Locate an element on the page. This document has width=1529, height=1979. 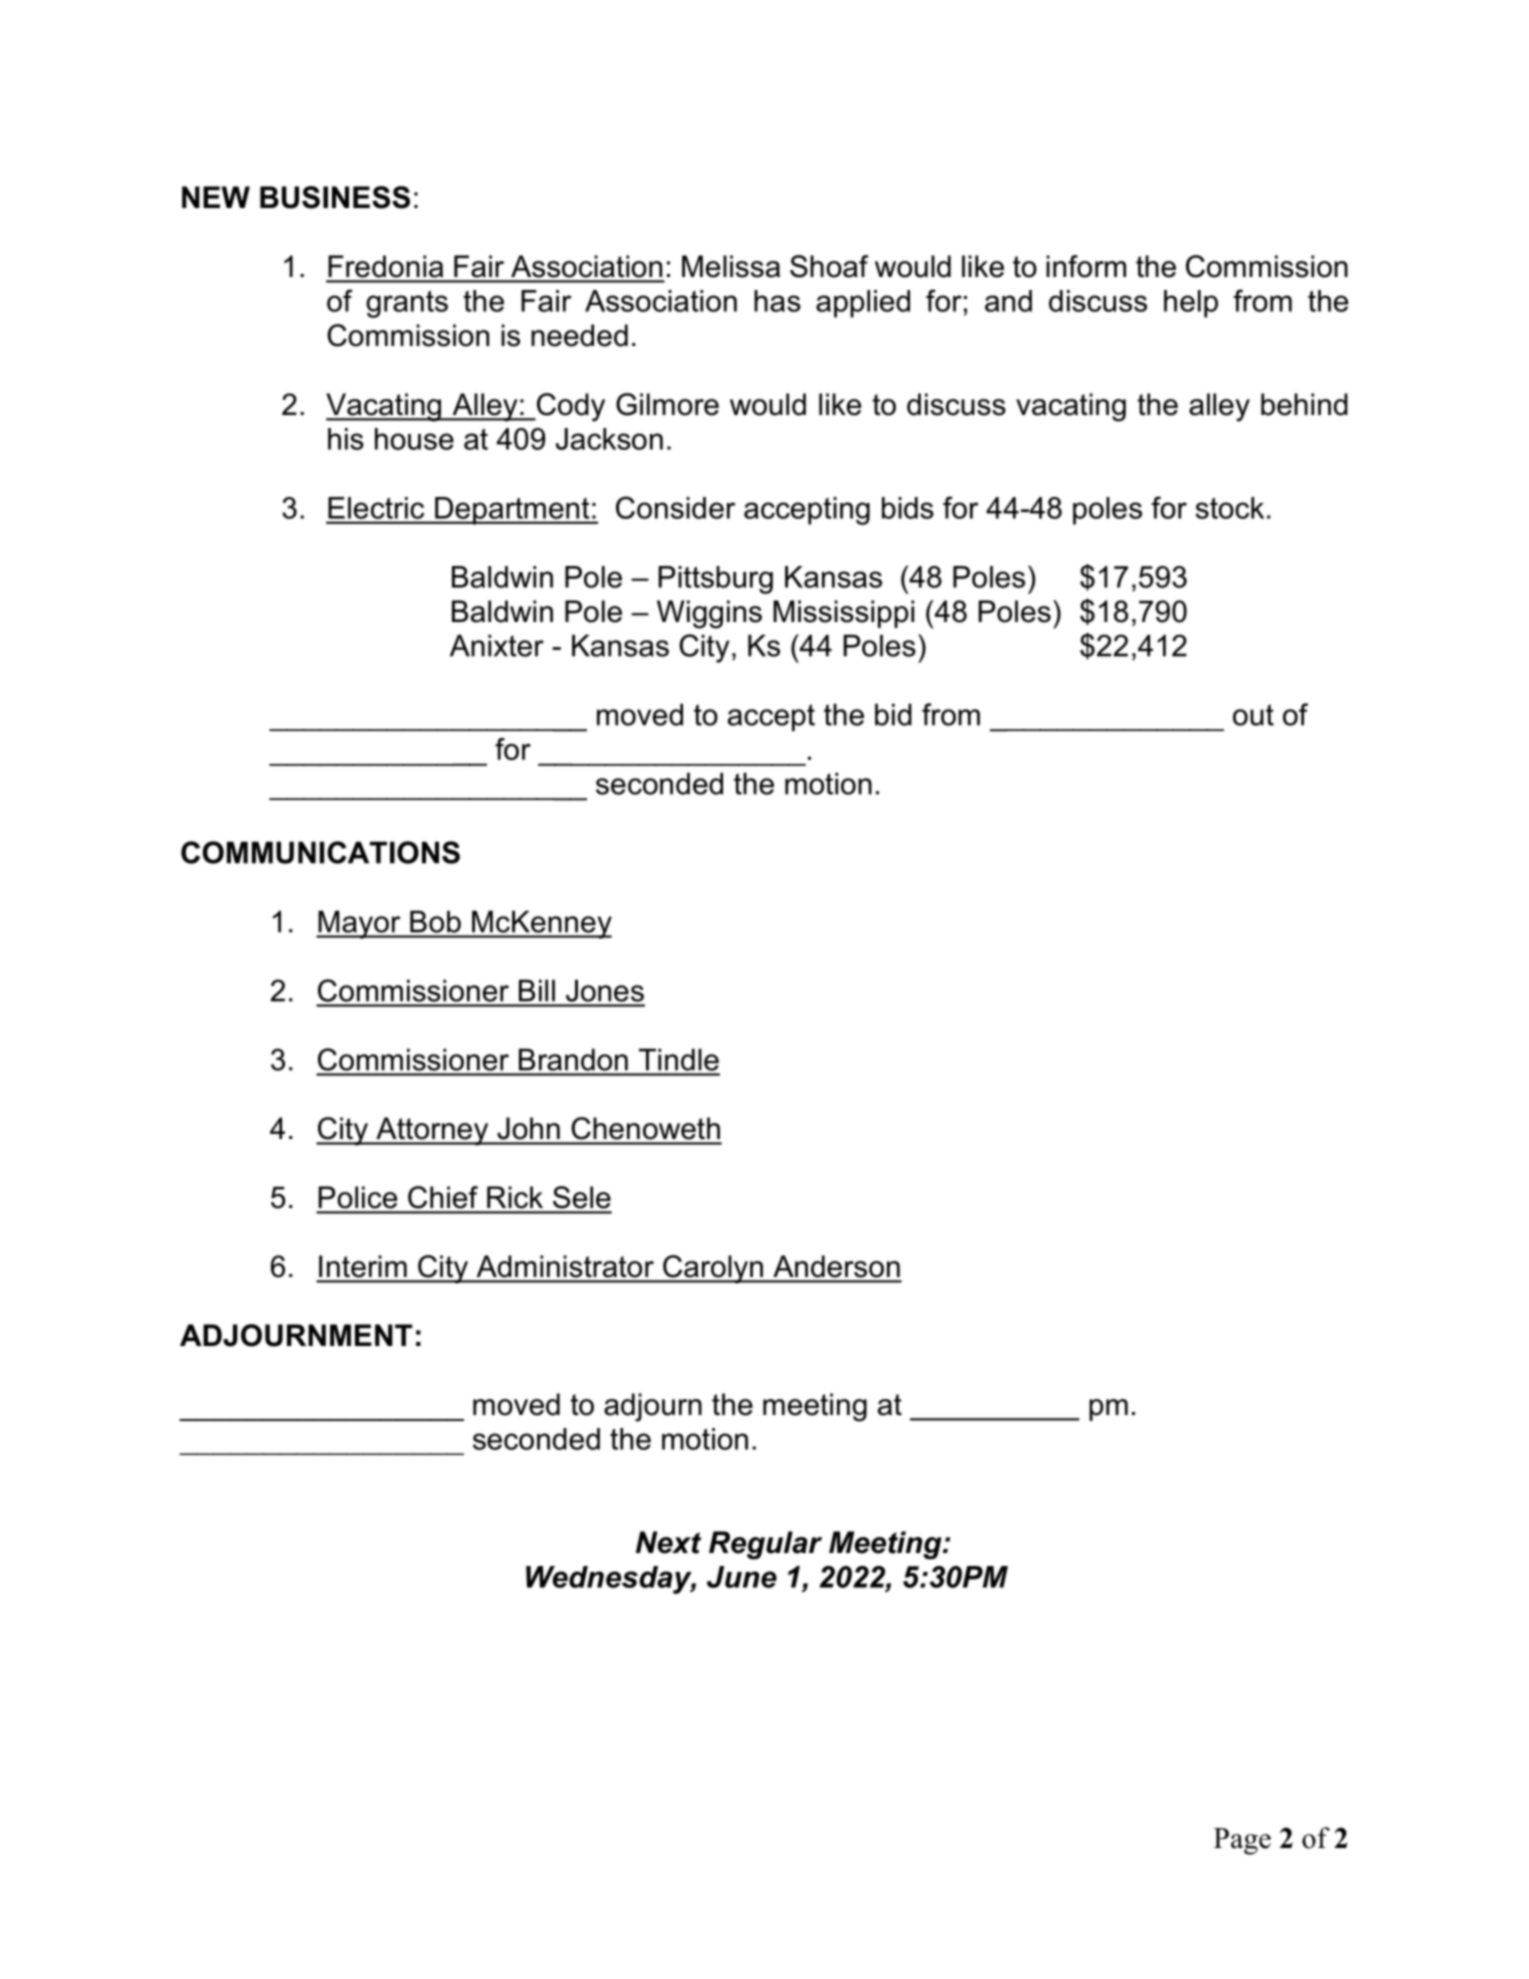
Wiggins is located at coordinates (709, 614).
